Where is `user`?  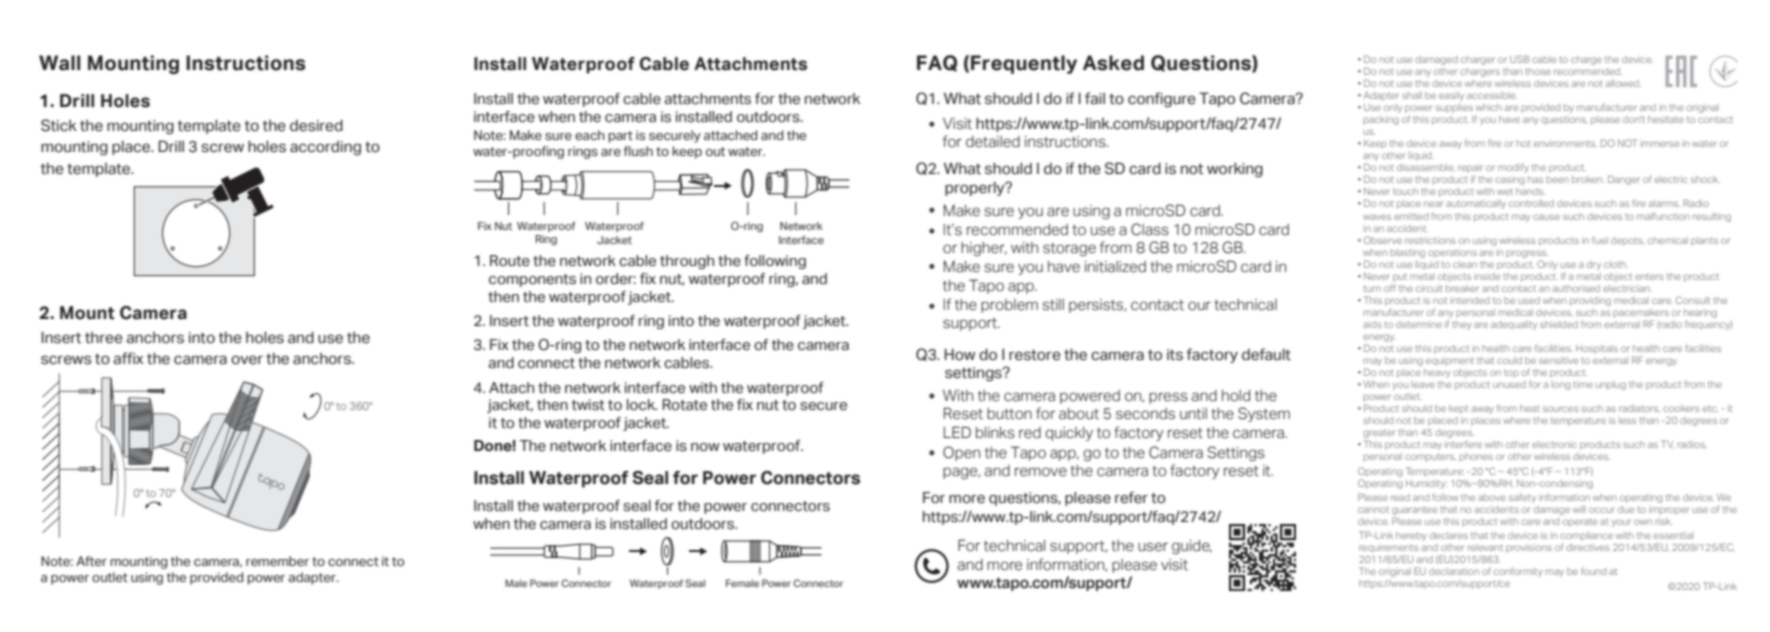
user is located at coordinates (1153, 547).
